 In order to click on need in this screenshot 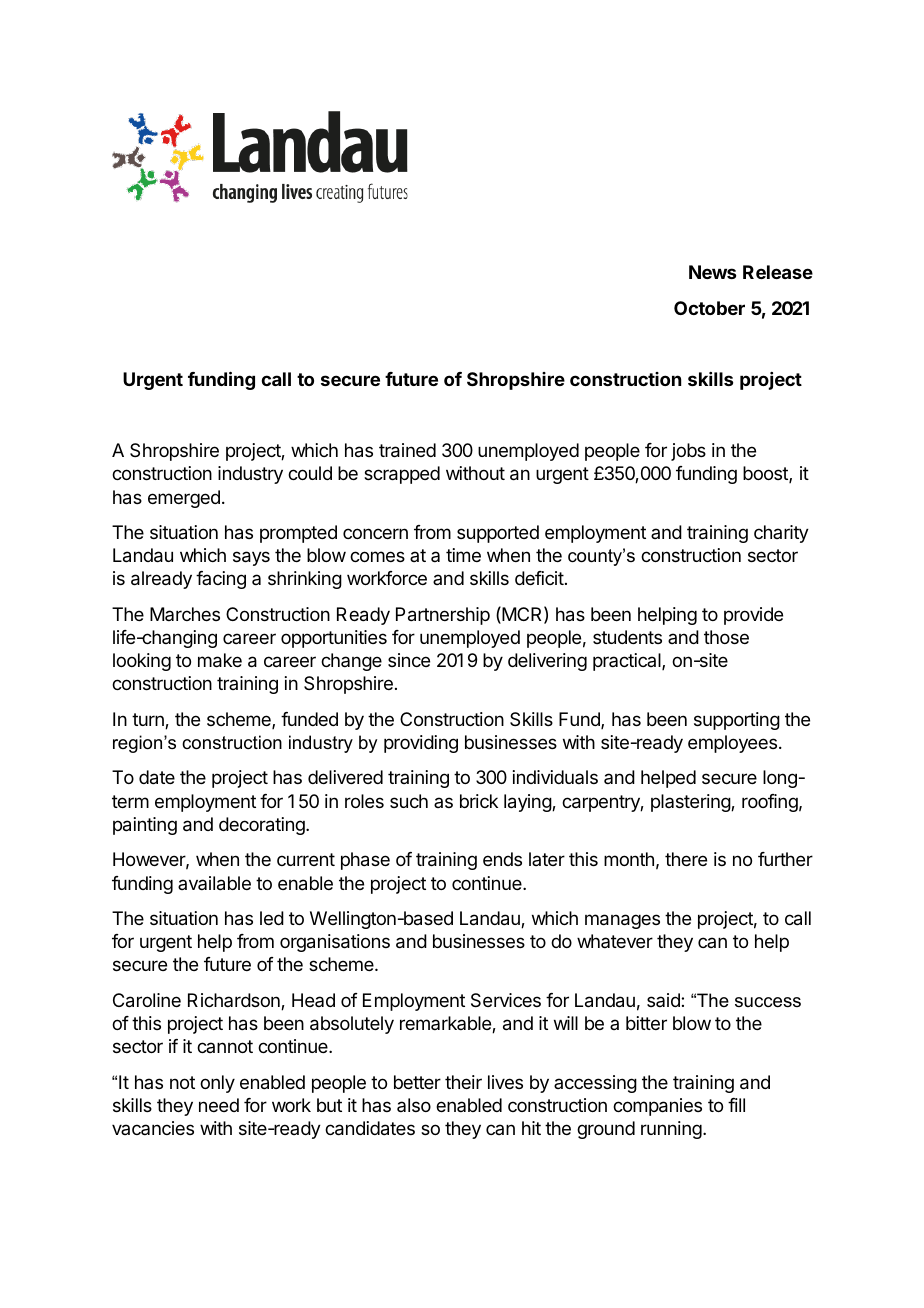, I will do `click(219, 1105)`.
